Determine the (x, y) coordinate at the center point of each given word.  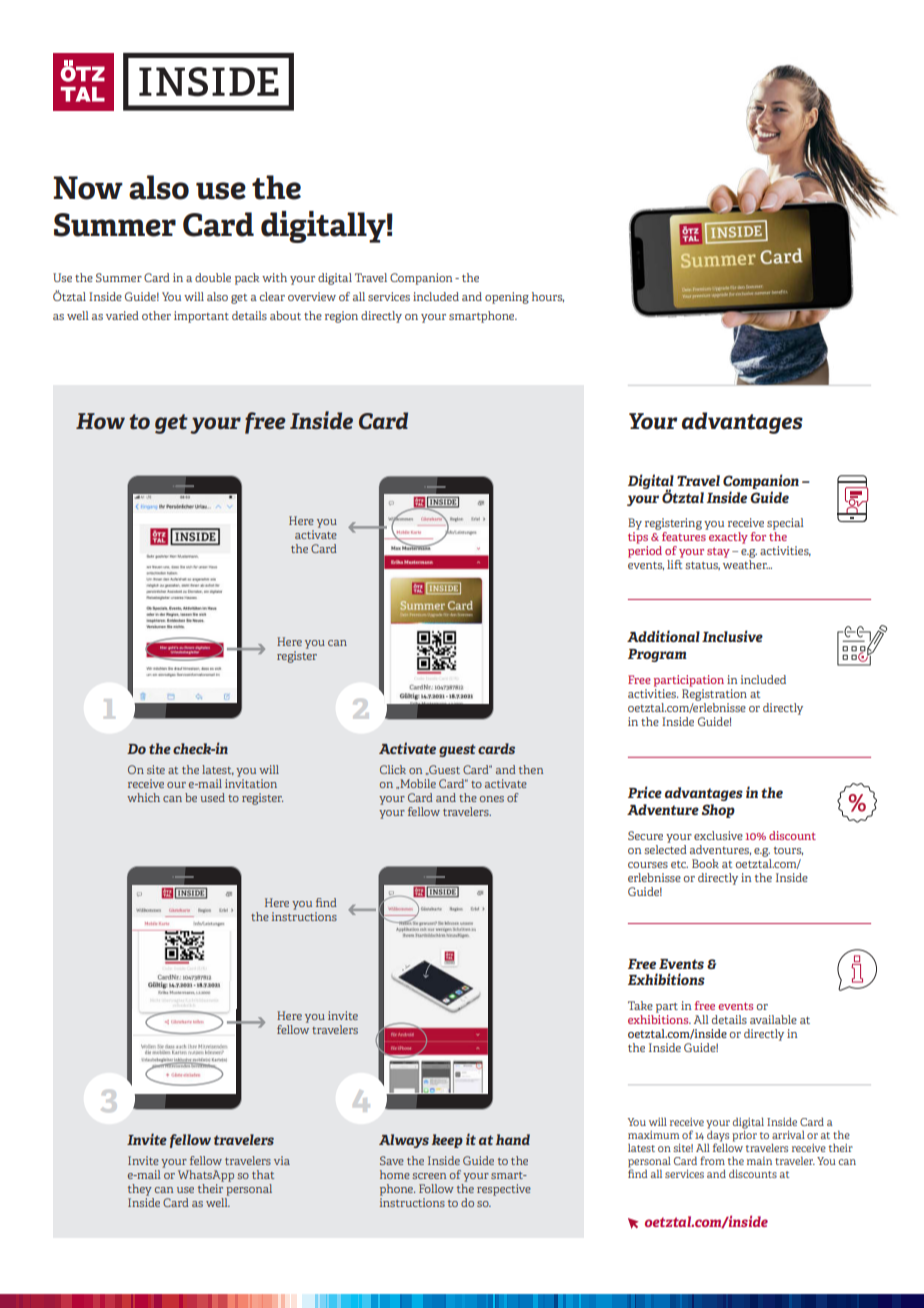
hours (548, 297)
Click (393, 769)
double (213, 277)
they (140, 1190)
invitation (251, 783)
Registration (714, 693)
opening (507, 298)
